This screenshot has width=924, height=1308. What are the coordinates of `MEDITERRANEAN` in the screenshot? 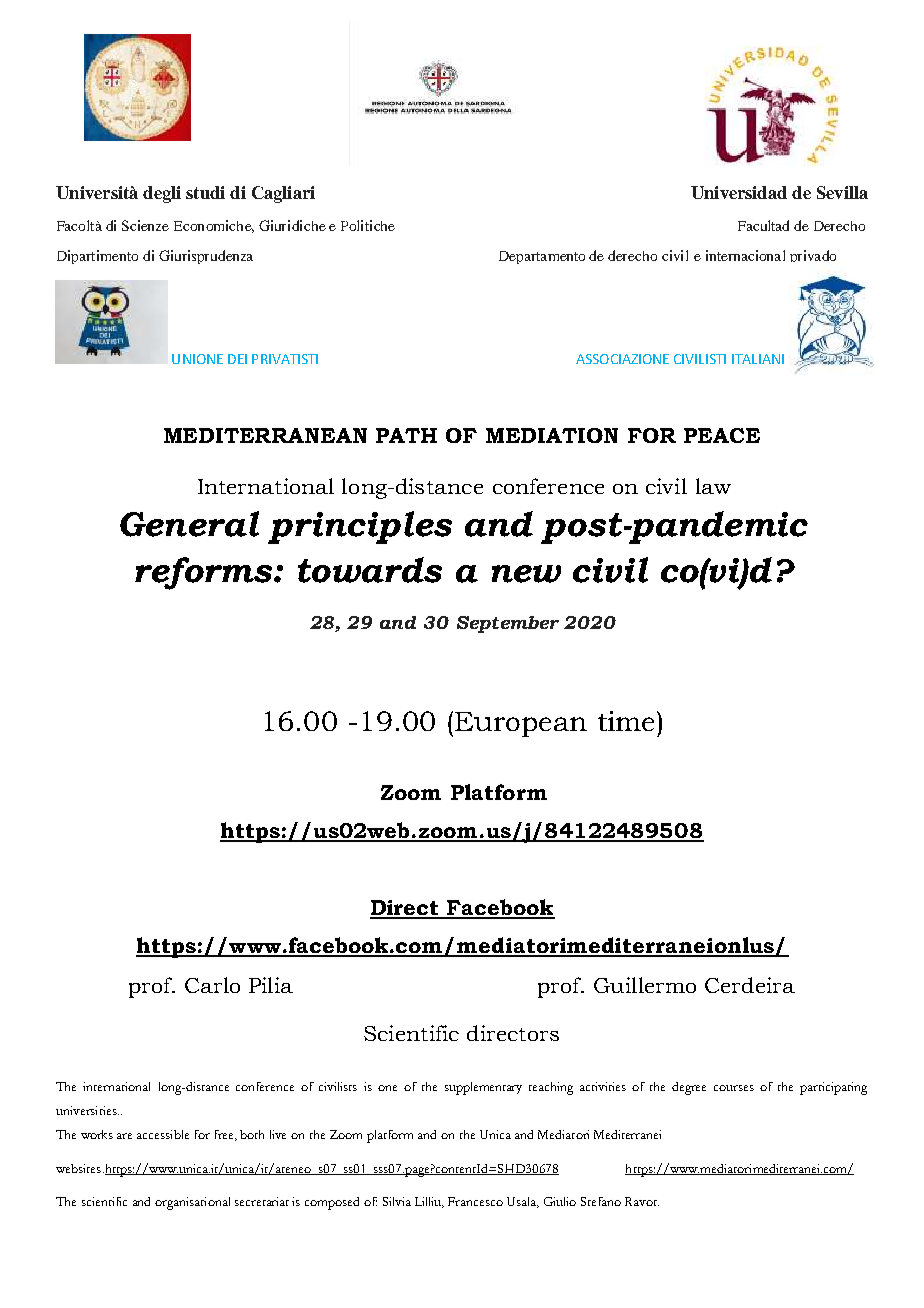 It's located at (265, 435).
